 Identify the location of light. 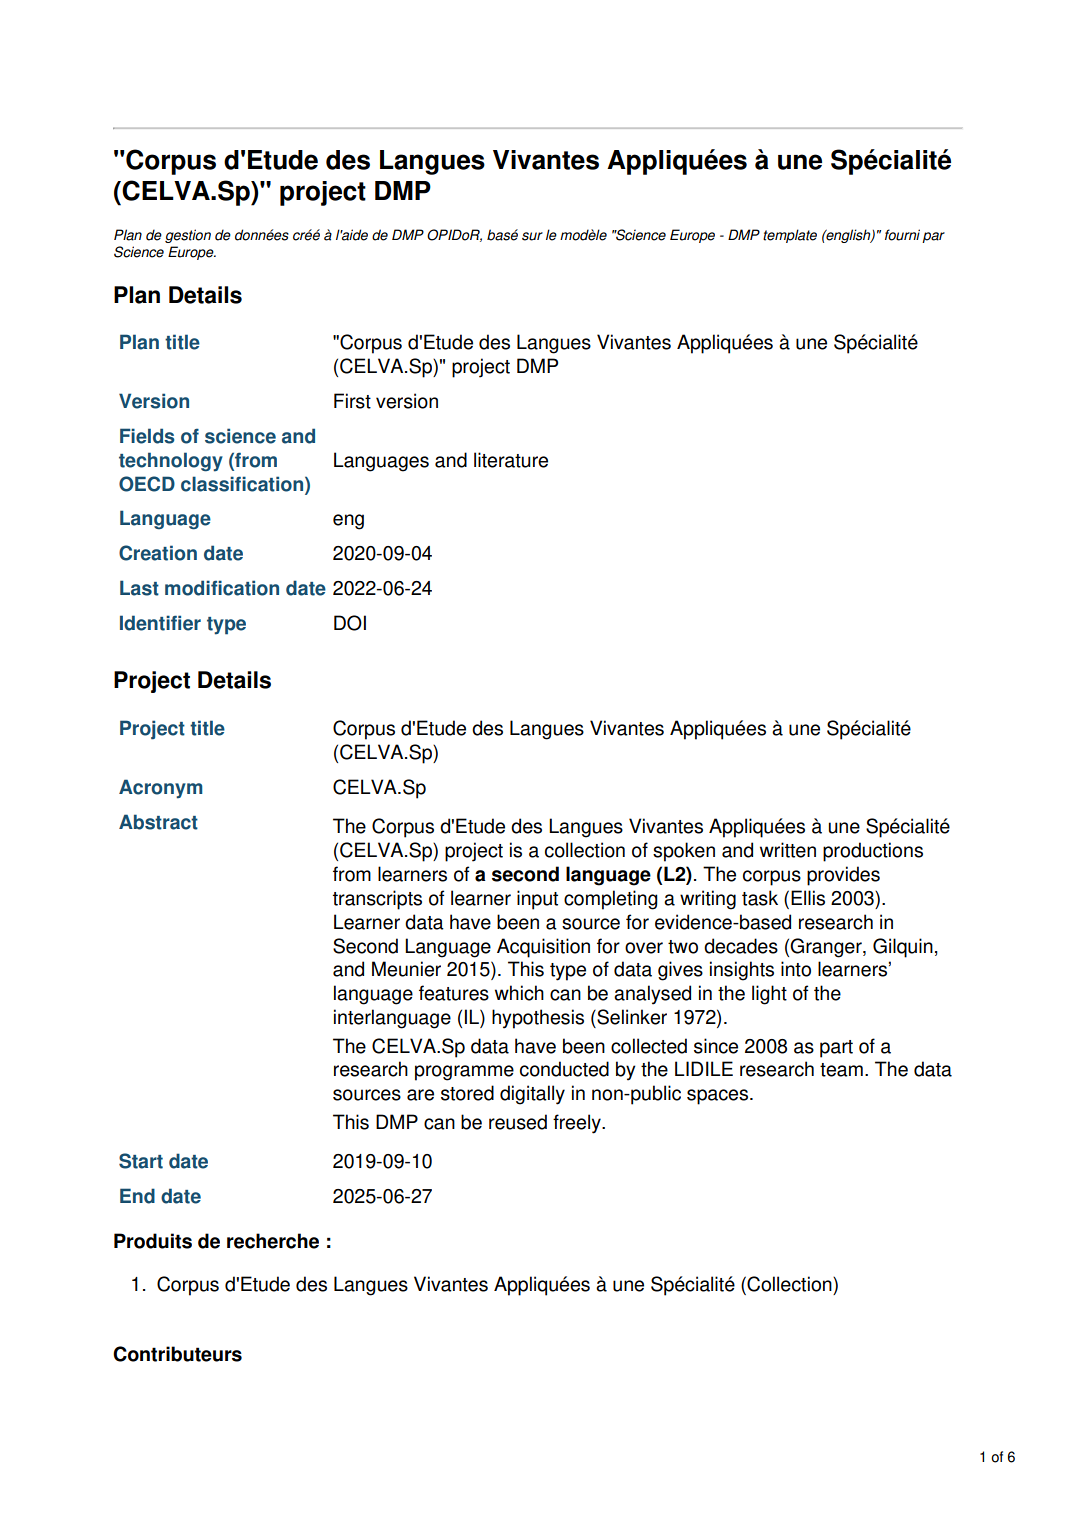
(769, 995).
